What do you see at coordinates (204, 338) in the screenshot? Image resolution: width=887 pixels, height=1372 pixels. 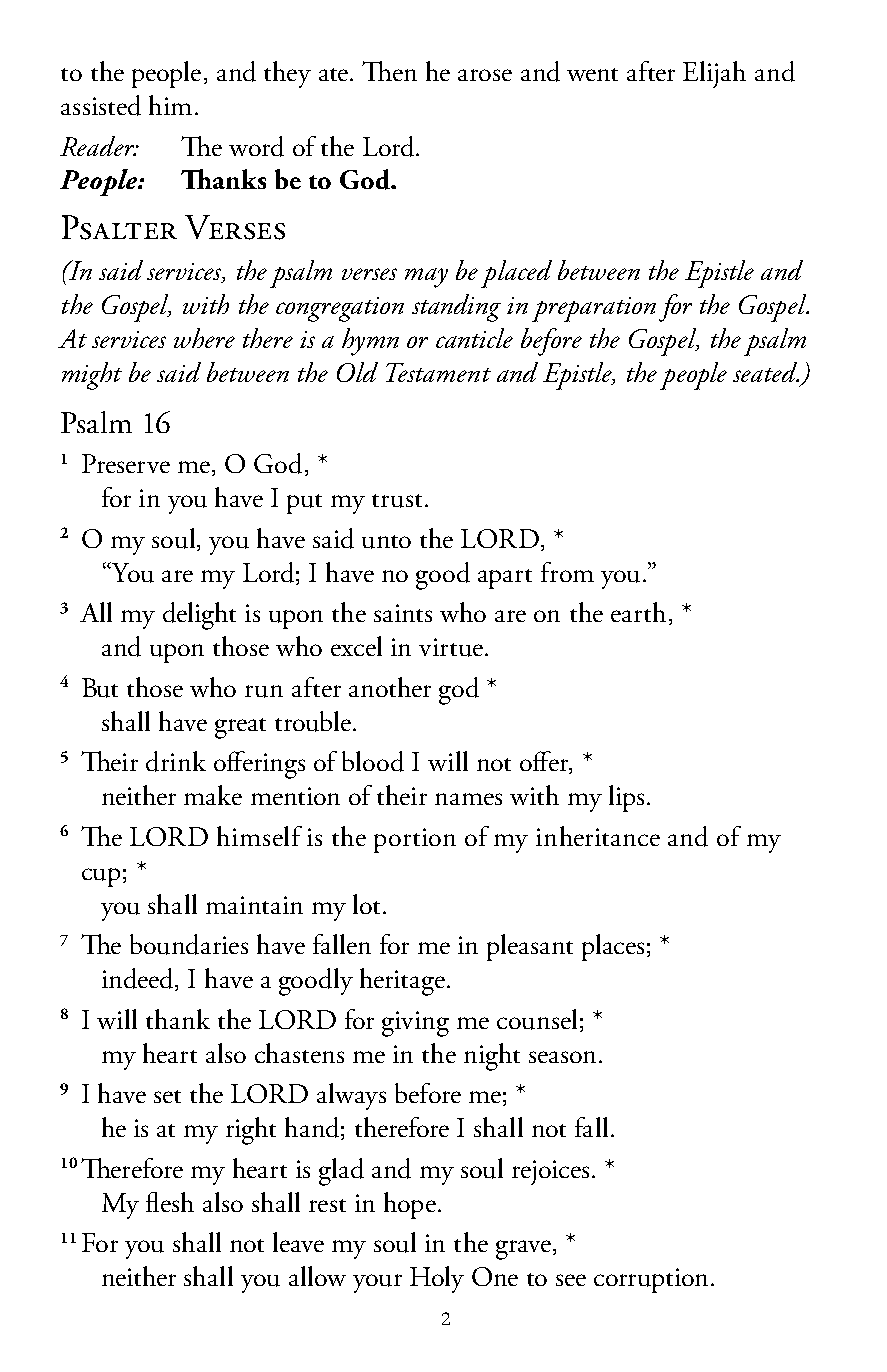 I see `where` at bounding box center [204, 338].
